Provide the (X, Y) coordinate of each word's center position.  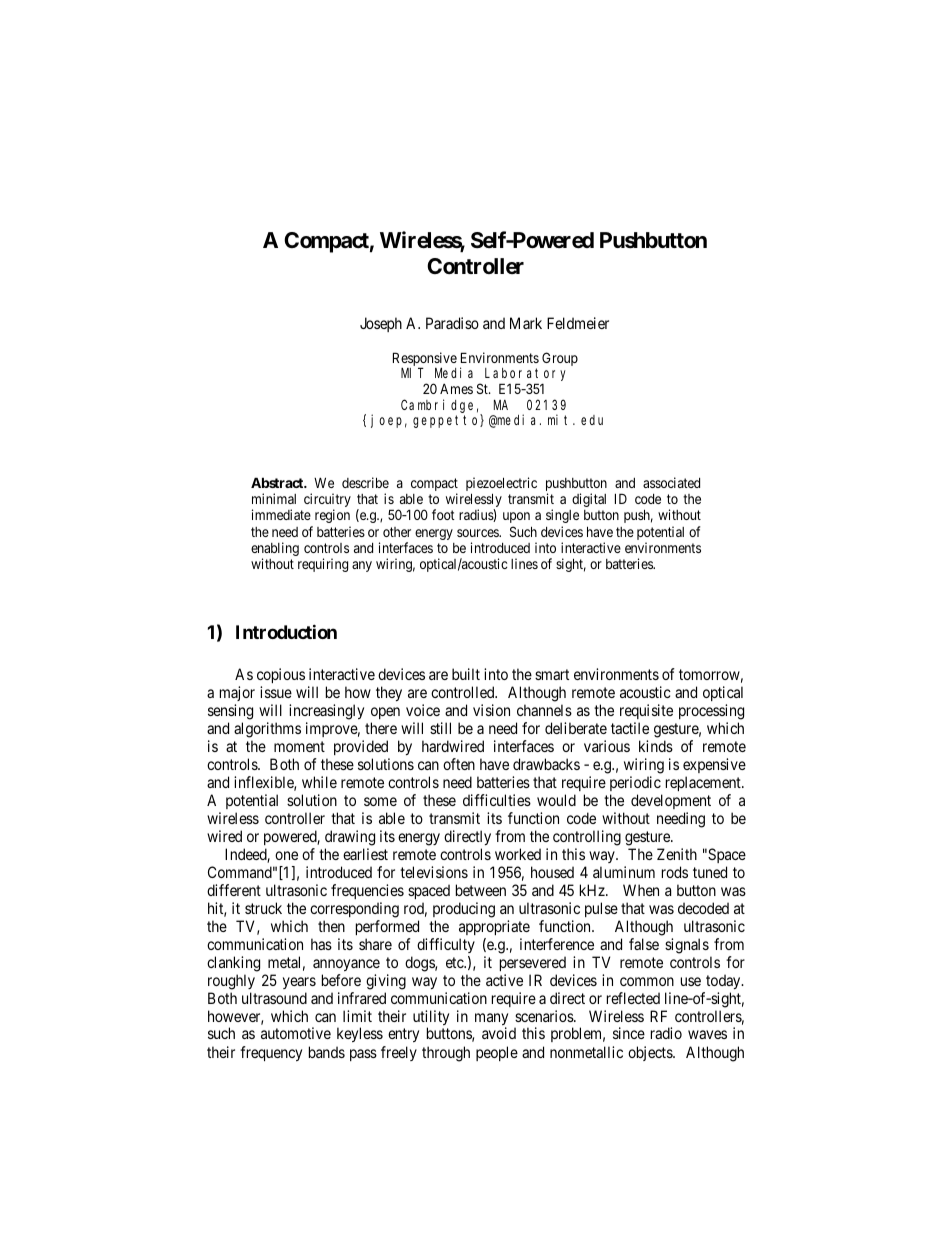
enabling (275, 550)
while (319, 782)
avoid (499, 1033)
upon (516, 517)
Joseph (381, 324)
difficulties (497, 800)
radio (666, 1033)
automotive (296, 1033)
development (671, 801)
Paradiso (452, 323)
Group (560, 359)
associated (671, 482)
